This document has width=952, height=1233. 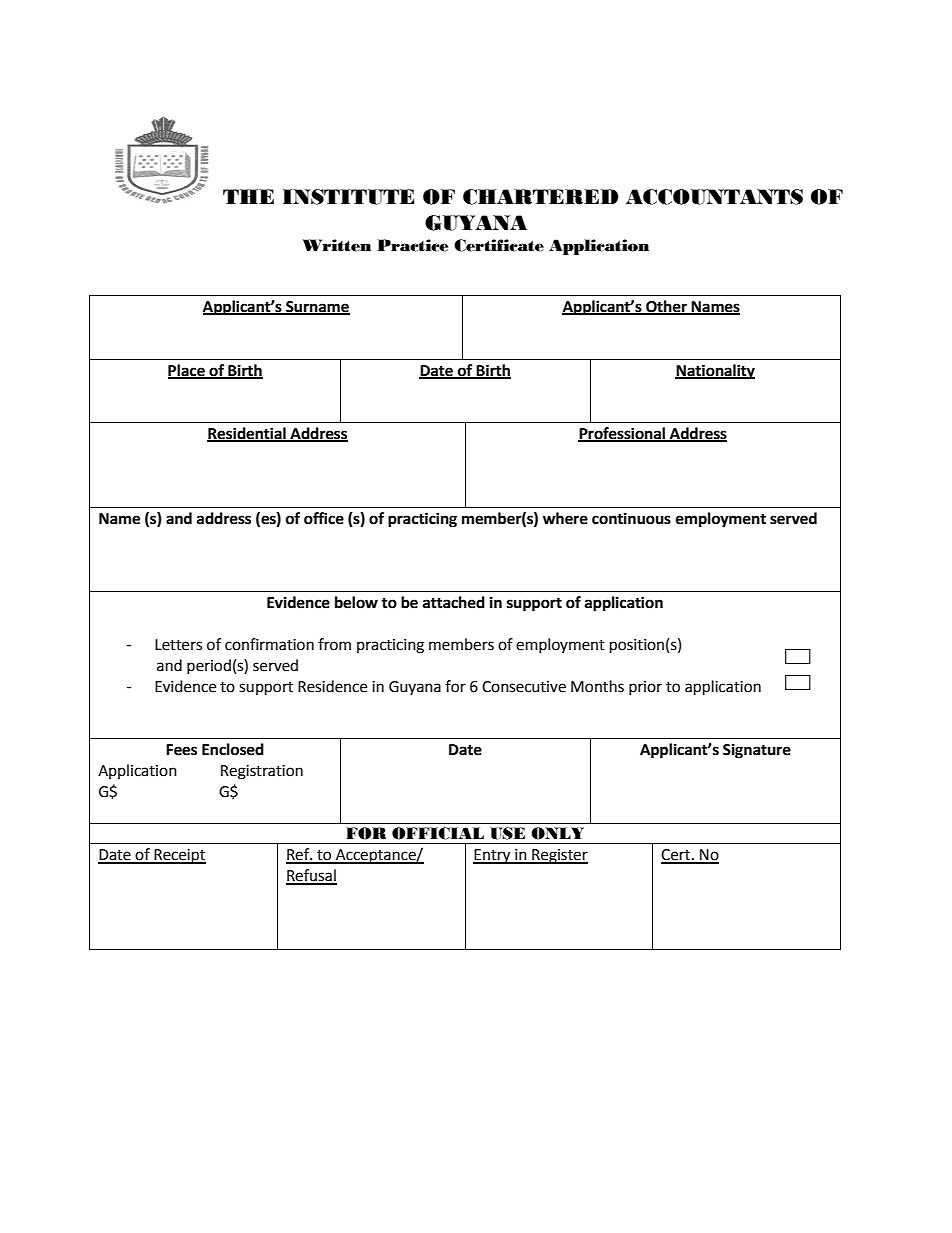 I want to click on Receipt, so click(x=179, y=856).
